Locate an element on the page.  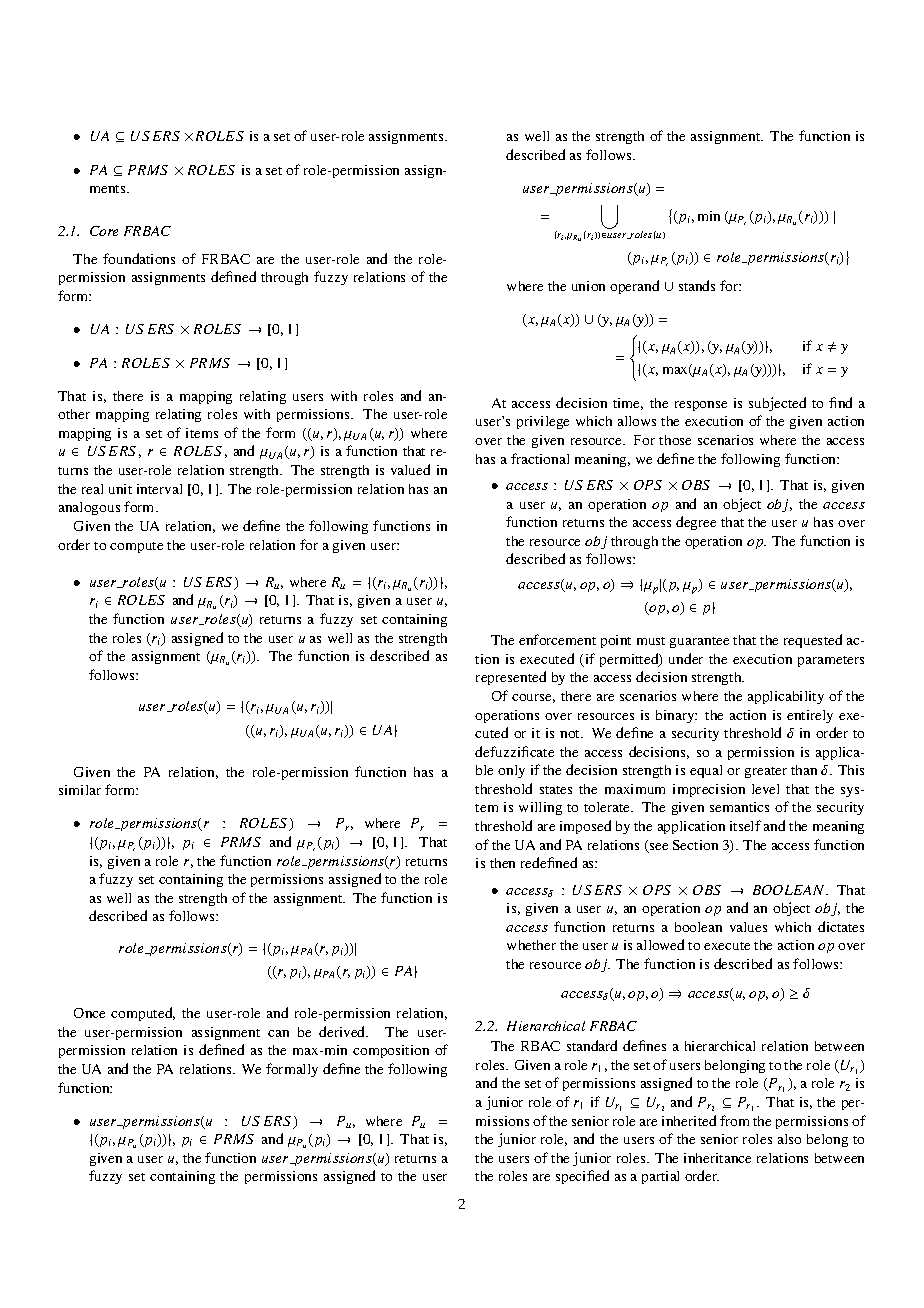
can is located at coordinates (278, 1033).
